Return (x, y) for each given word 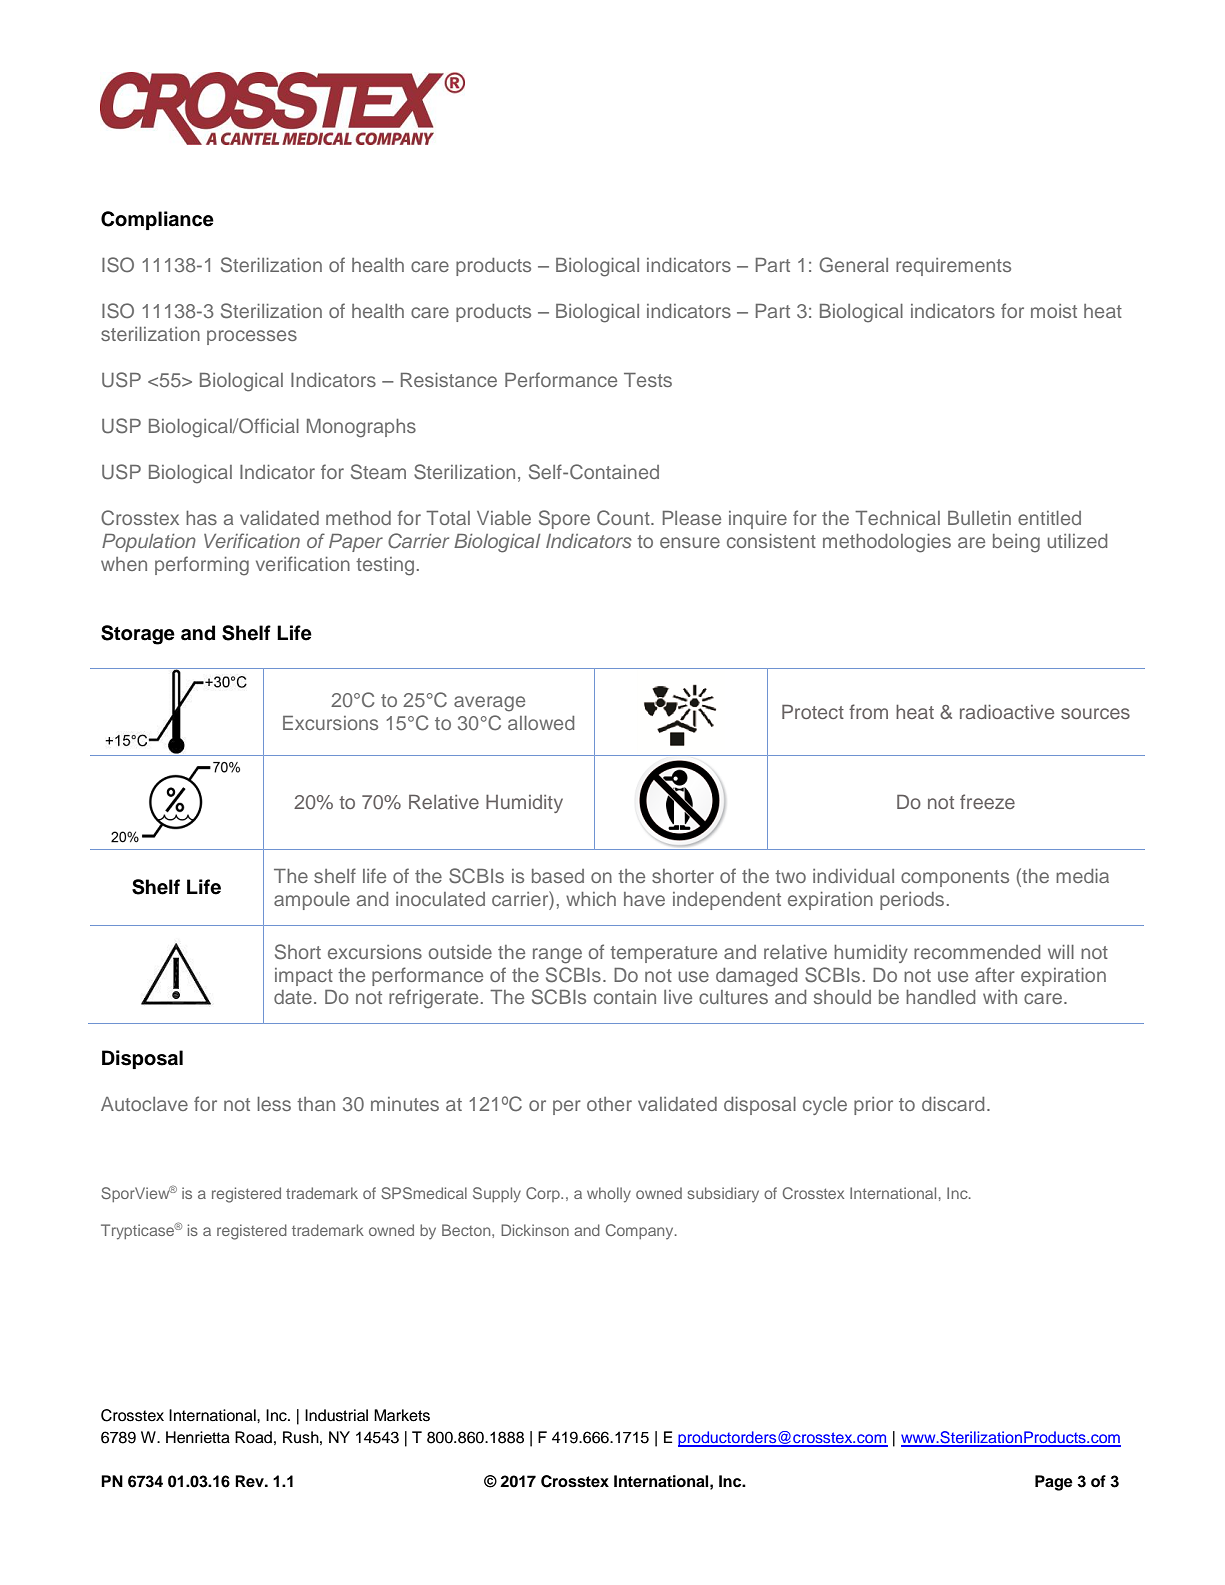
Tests (648, 380)
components (955, 878)
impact (304, 977)
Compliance (157, 220)
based (558, 876)
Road (253, 1437)
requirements (953, 267)
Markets (402, 1415)
